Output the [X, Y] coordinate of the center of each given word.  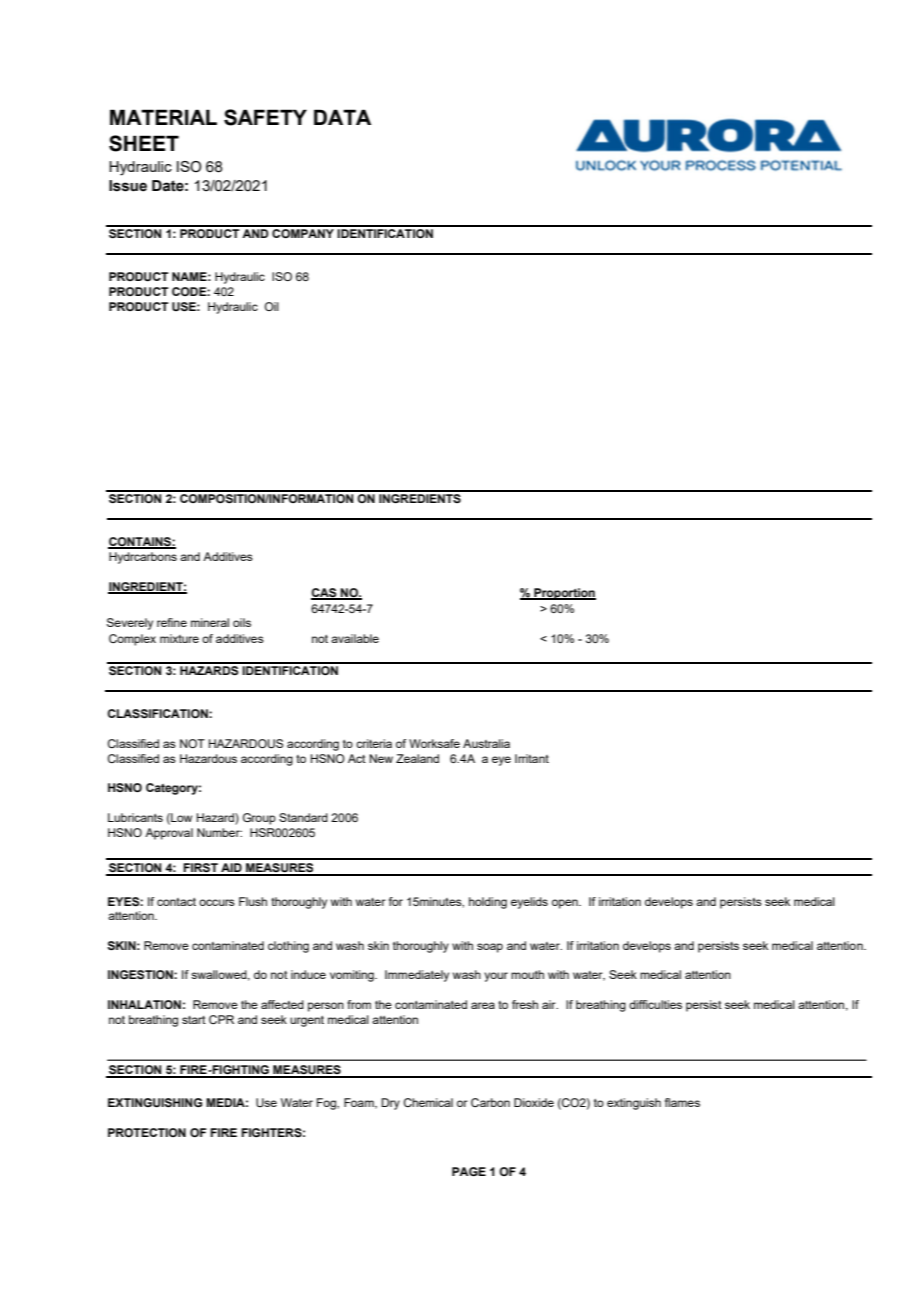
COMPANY [303, 232]
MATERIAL [163, 117]
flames [682, 1102]
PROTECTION [147, 1132]
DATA [342, 117]
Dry [390, 1104]
